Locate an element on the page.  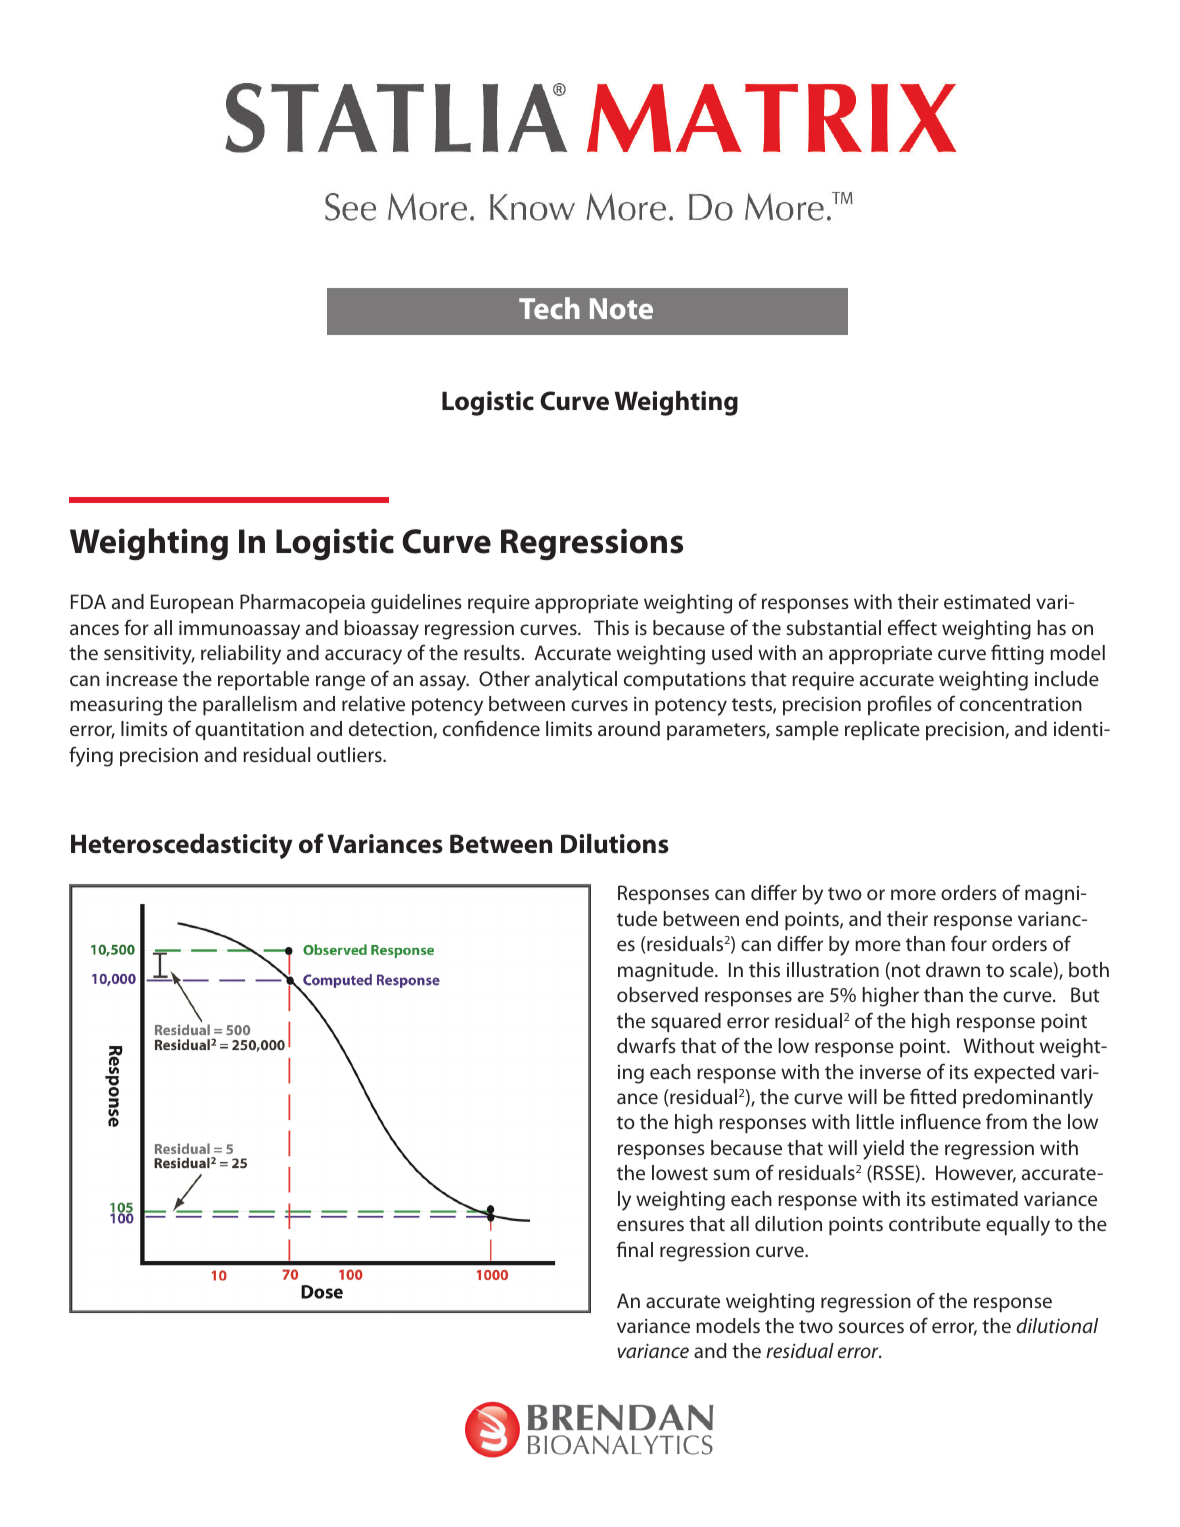
effect is located at coordinates (912, 627).
